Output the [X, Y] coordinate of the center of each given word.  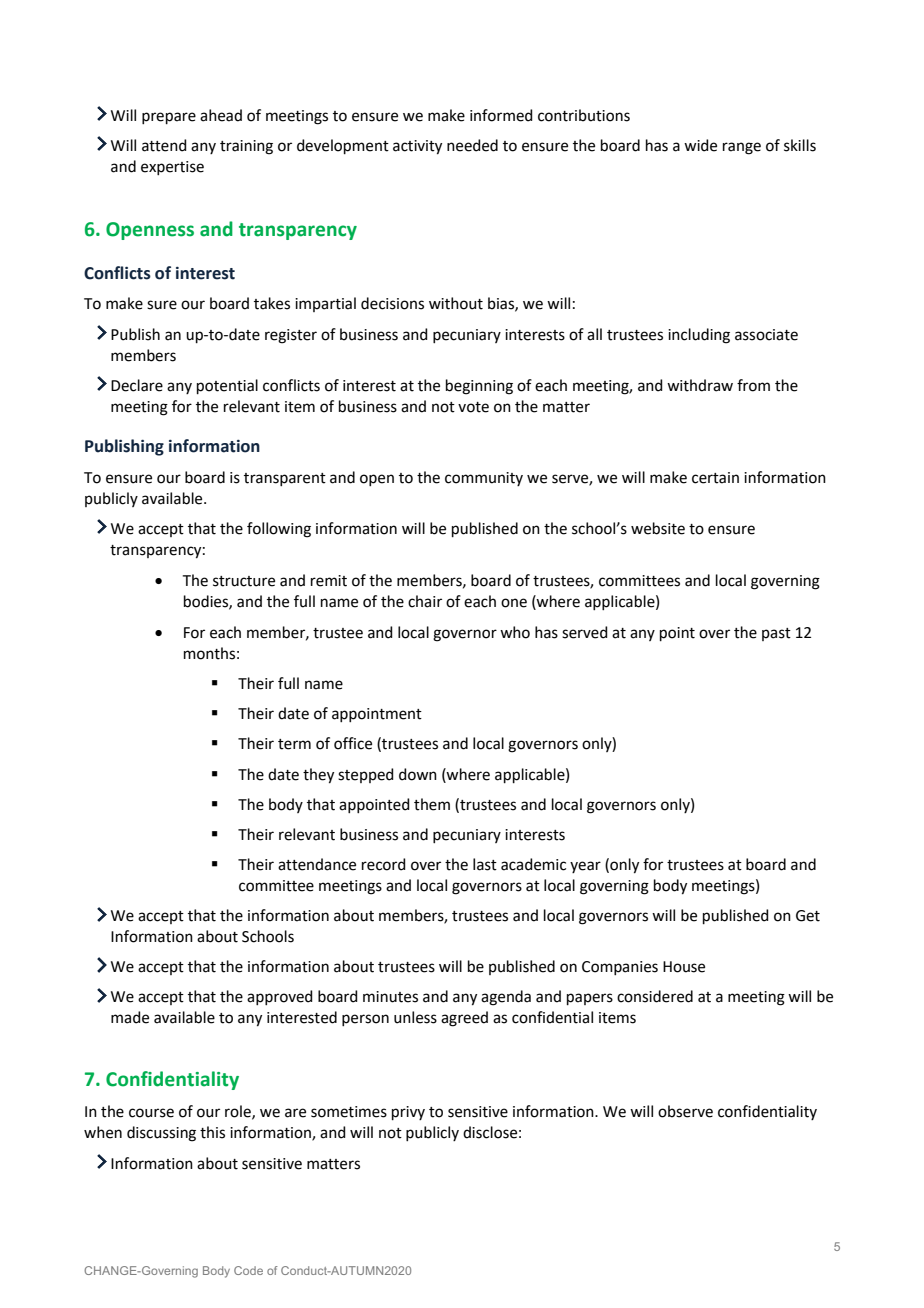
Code [248, 1270]
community [484, 479]
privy [408, 1113]
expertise [172, 168]
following [279, 530]
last [485, 864]
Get [808, 916]
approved [280, 997]
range [742, 148]
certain [715, 478]
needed [472, 145]
